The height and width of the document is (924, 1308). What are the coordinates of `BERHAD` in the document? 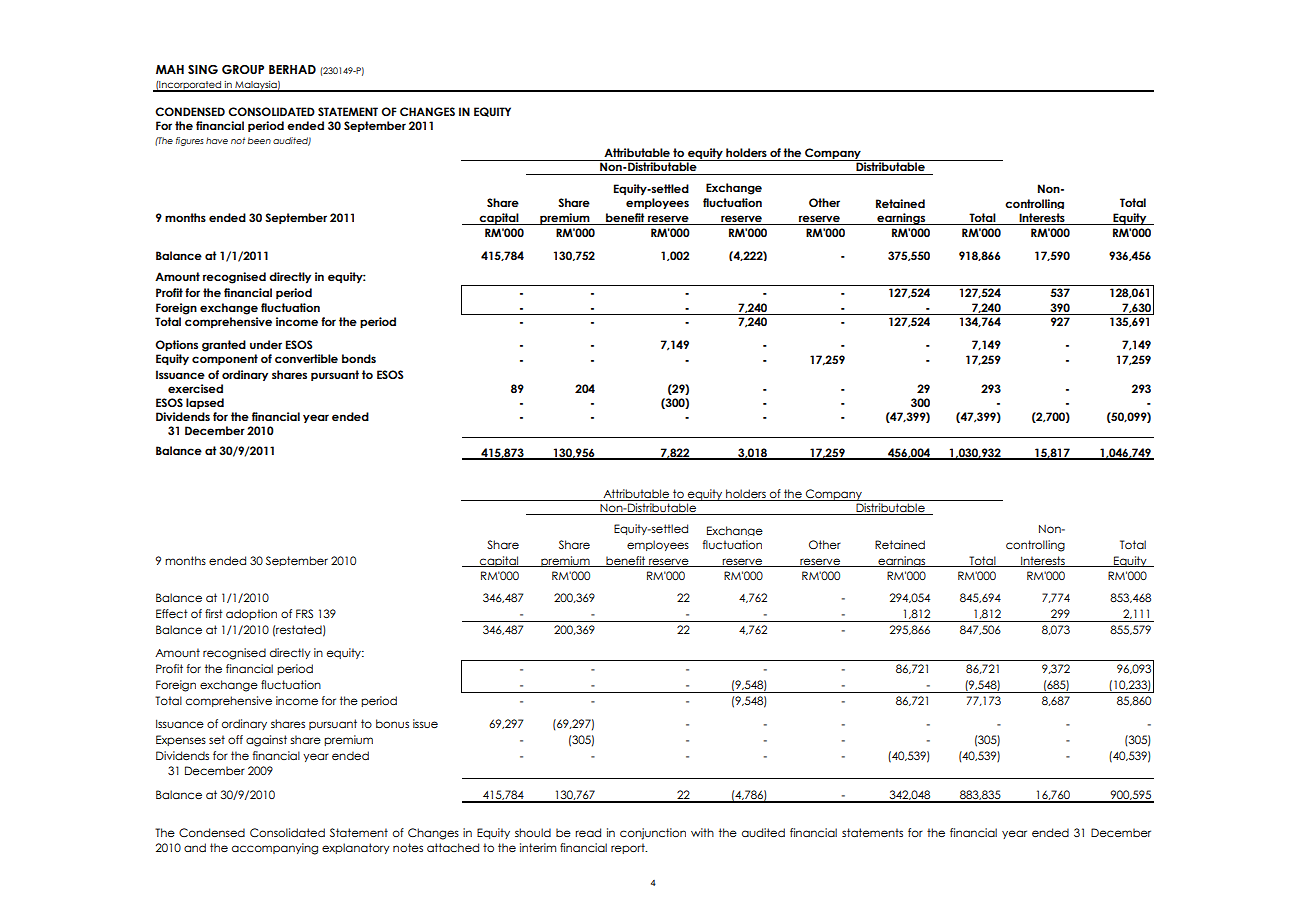 It's located at (292, 69).
